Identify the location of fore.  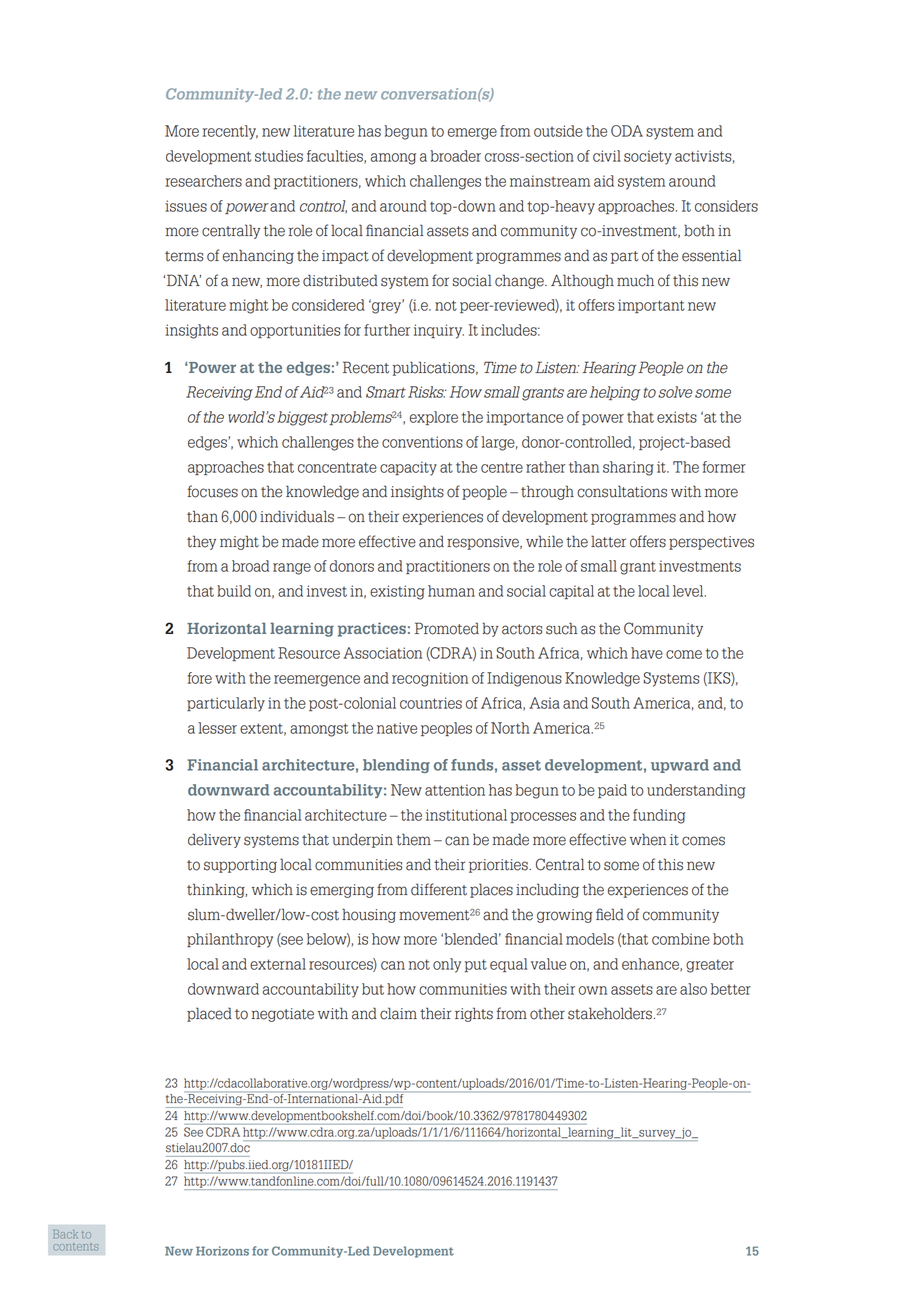
(200, 678).
